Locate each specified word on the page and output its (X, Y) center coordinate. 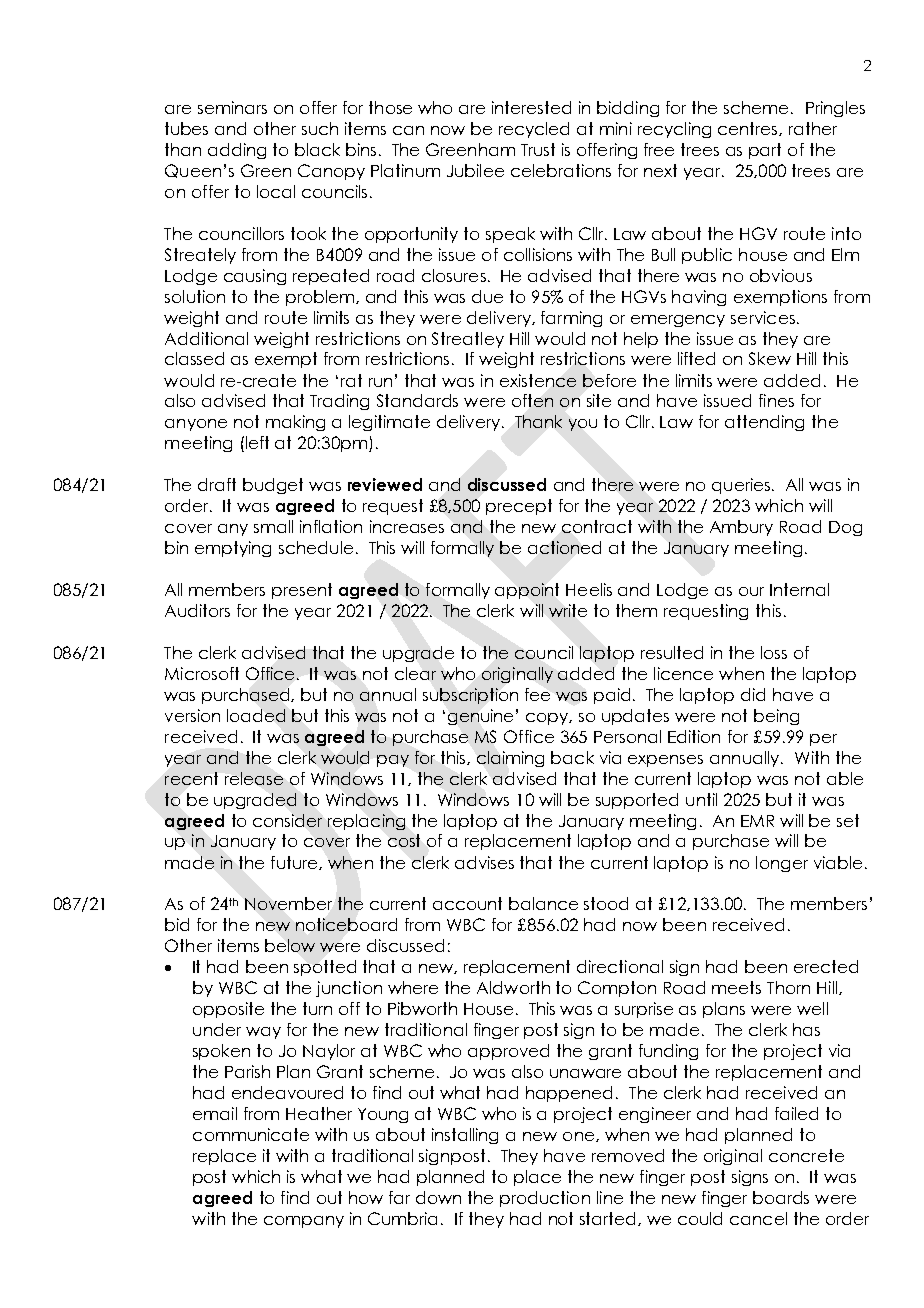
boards (781, 1197)
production (545, 1199)
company (304, 1222)
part (765, 151)
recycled (534, 130)
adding (237, 151)
